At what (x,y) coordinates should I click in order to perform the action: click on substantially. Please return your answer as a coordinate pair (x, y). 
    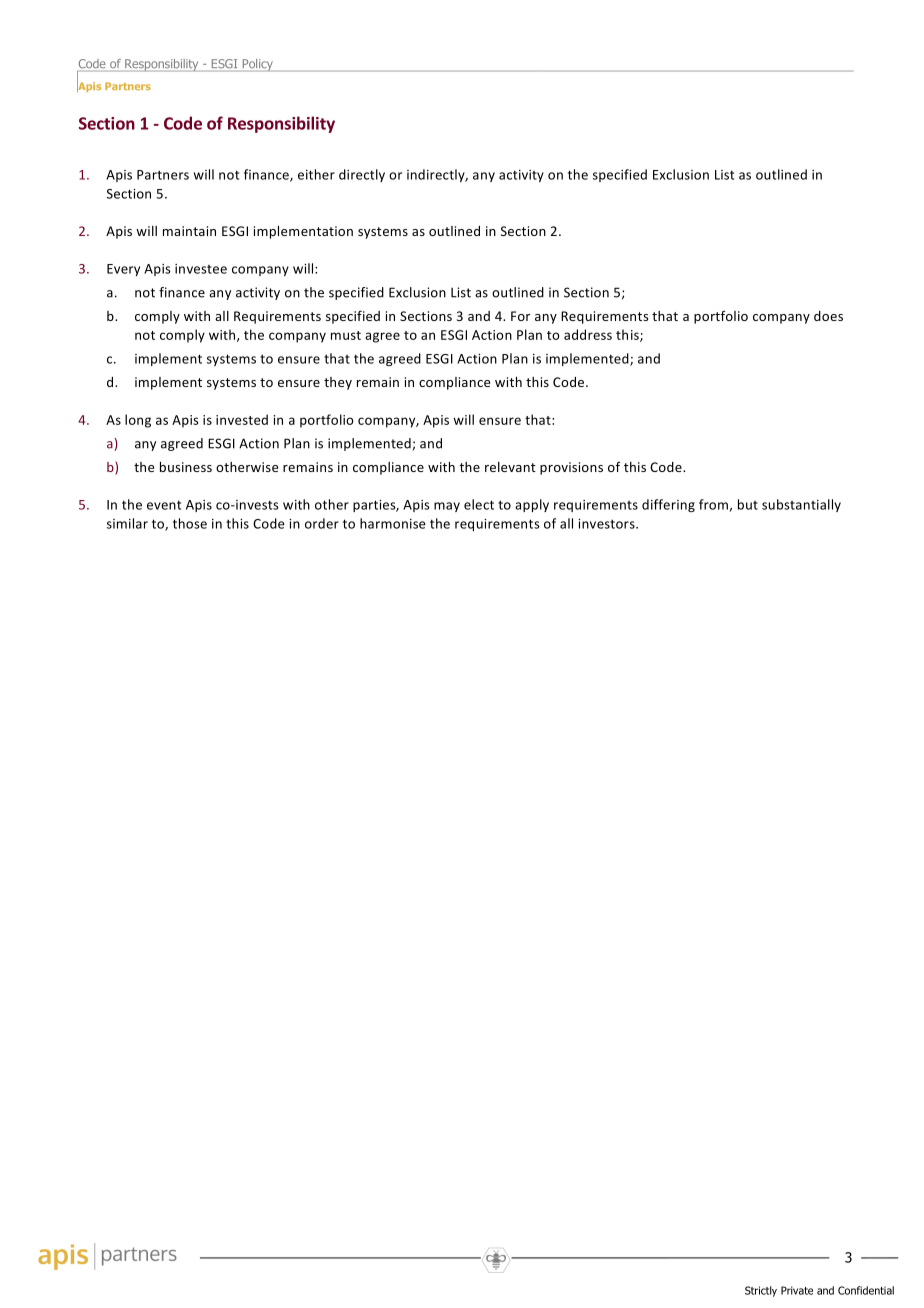
    Looking at the image, I should click on (801, 505).
